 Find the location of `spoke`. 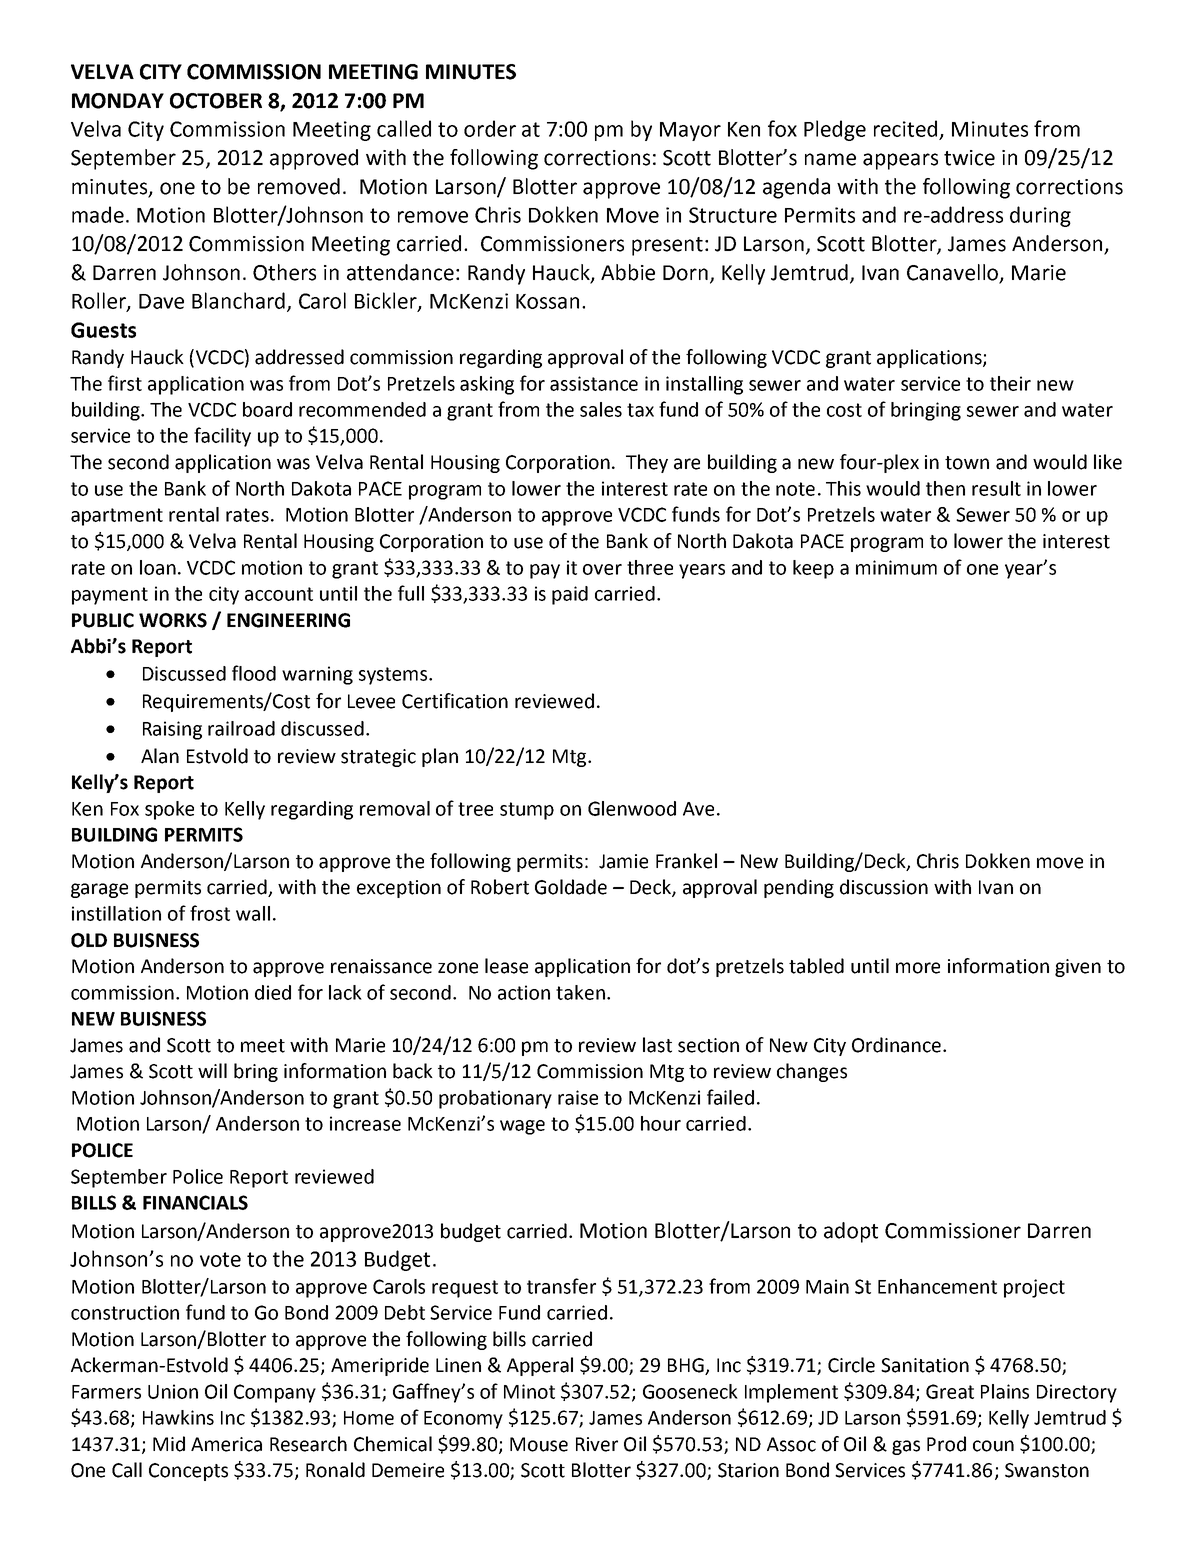

spoke is located at coordinates (169, 810).
